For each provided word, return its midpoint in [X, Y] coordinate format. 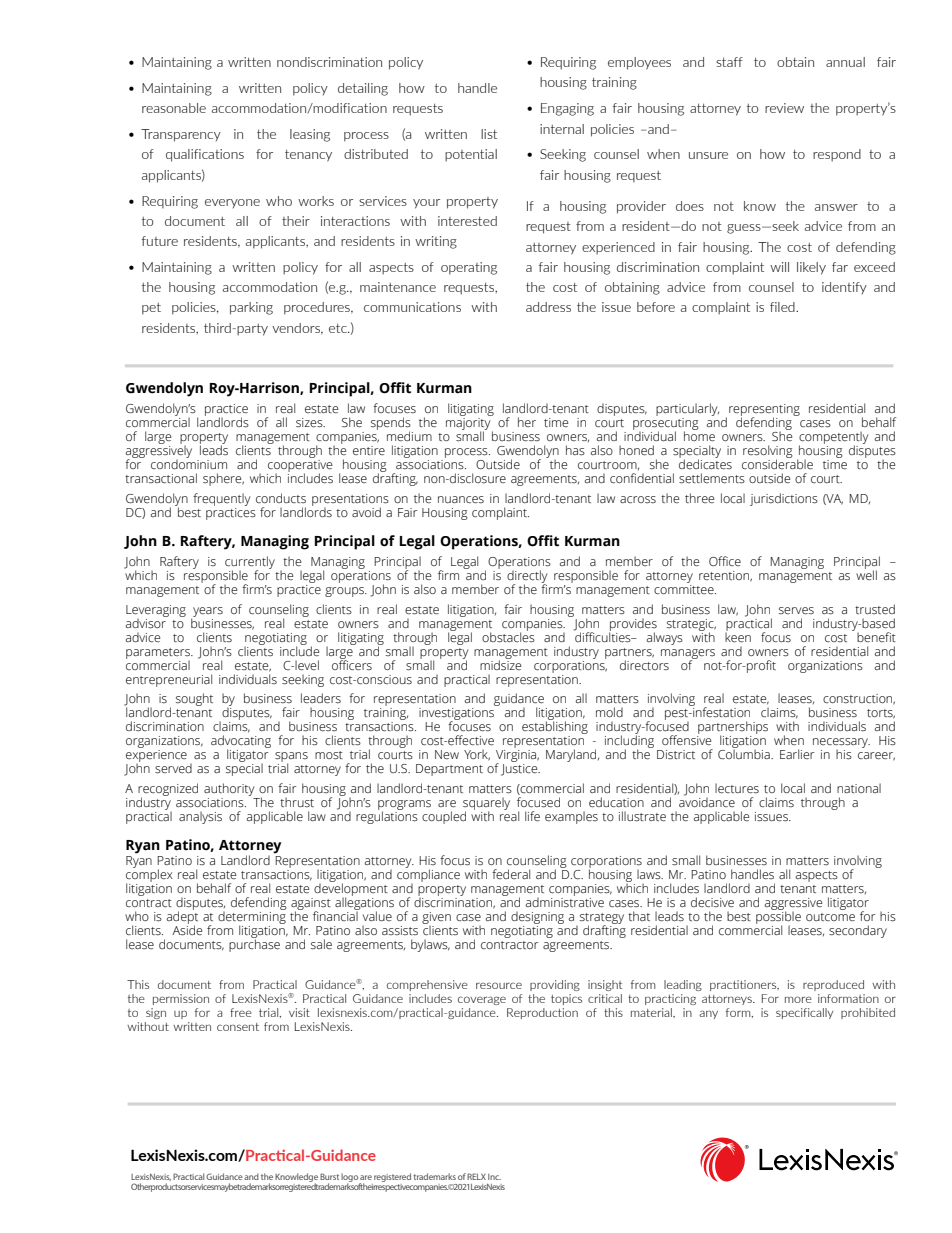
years [207, 613]
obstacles [508, 636]
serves [796, 611]
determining [252, 917]
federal [511, 874]
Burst [329, 1176]
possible [778, 917]
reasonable [174, 108]
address [548, 307]
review [784, 108]
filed [783, 307]
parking [251, 308]
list [489, 134]
